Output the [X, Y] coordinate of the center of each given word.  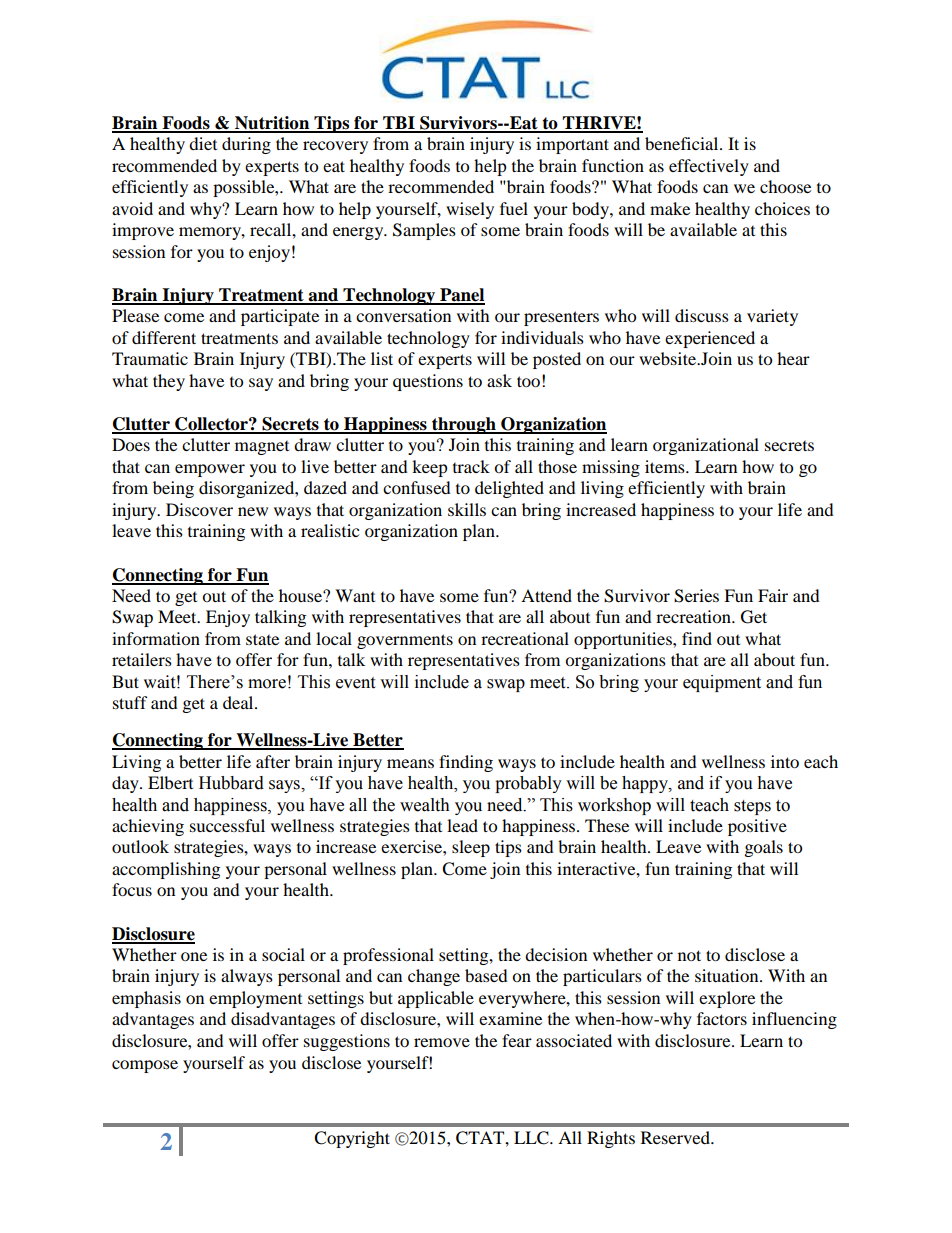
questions [428, 382]
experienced [710, 339]
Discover [199, 509]
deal [239, 702]
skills [467, 509]
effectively [709, 167]
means [410, 763]
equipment [722, 683]
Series [696, 596]
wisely [470, 210]
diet [203, 143]
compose [145, 1066]
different [164, 337]
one [194, 956]
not [689, 955]
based [486, 975]
